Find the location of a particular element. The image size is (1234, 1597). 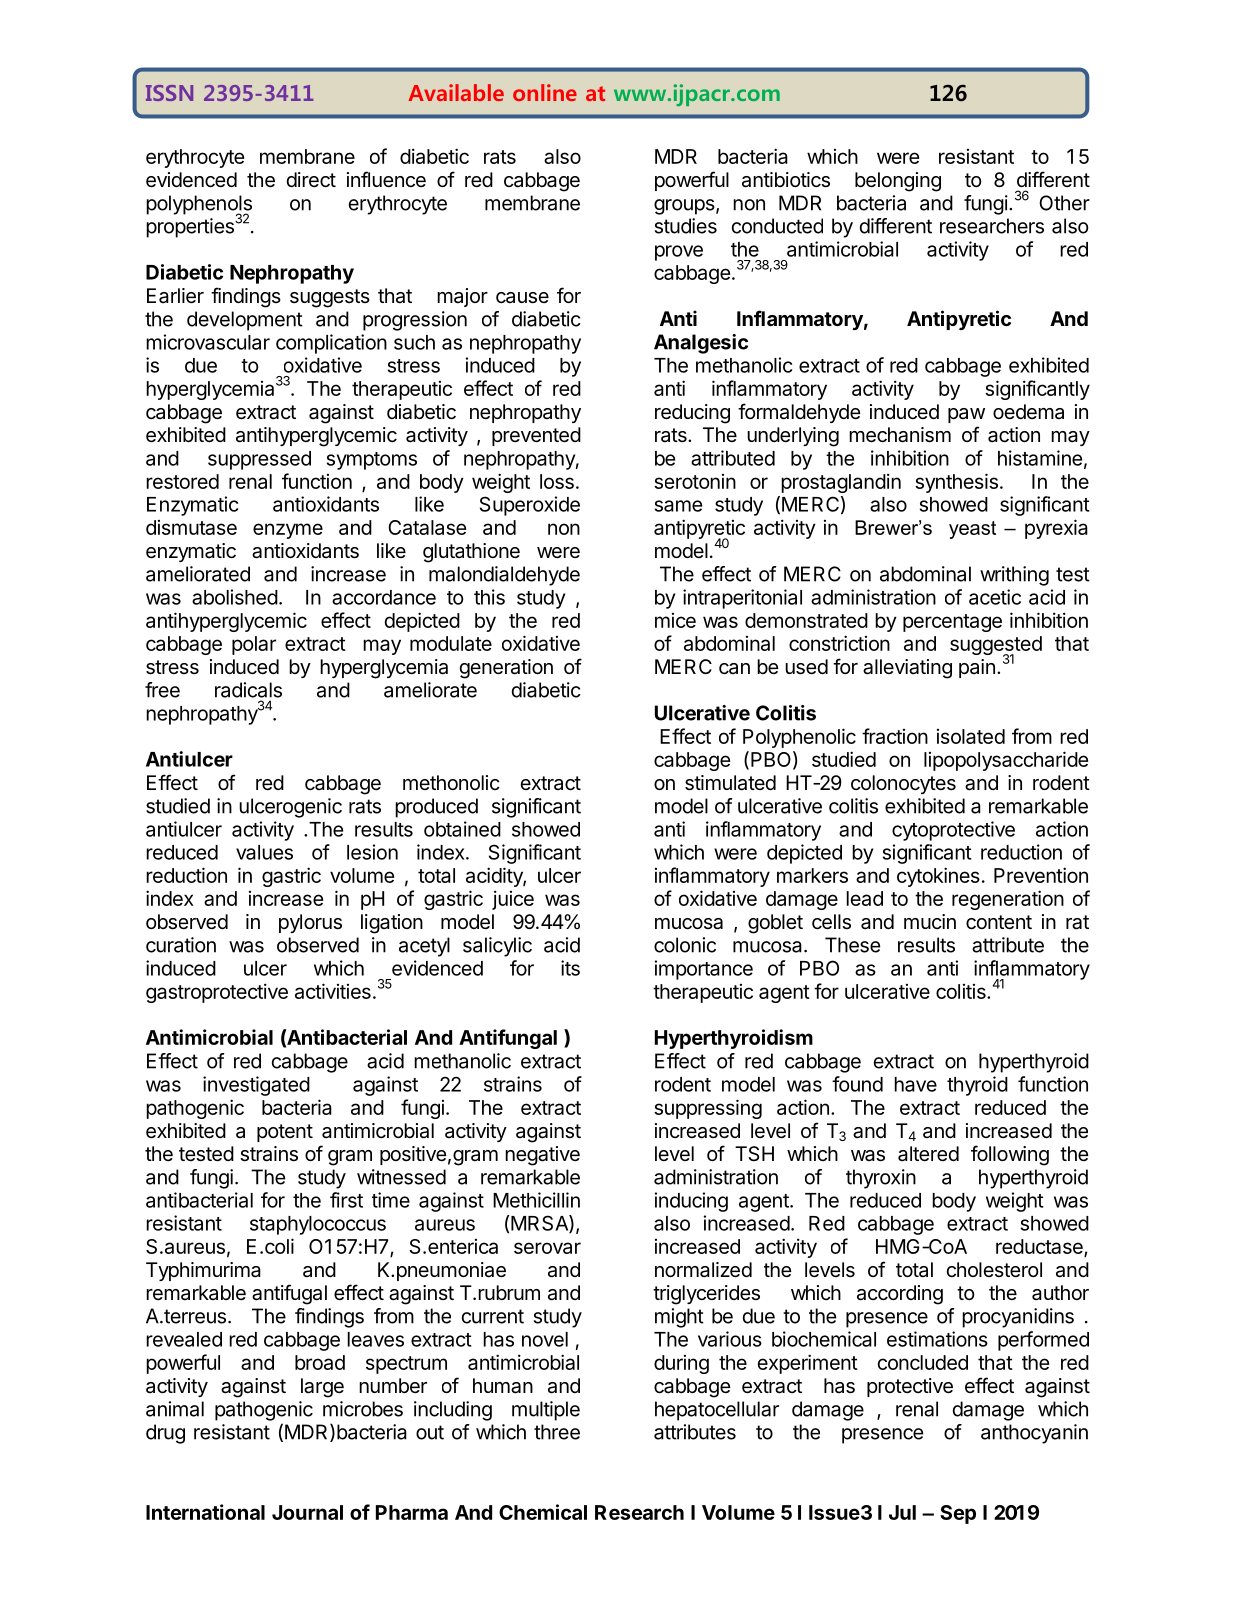

three is located at coordinates (557, 1432).
